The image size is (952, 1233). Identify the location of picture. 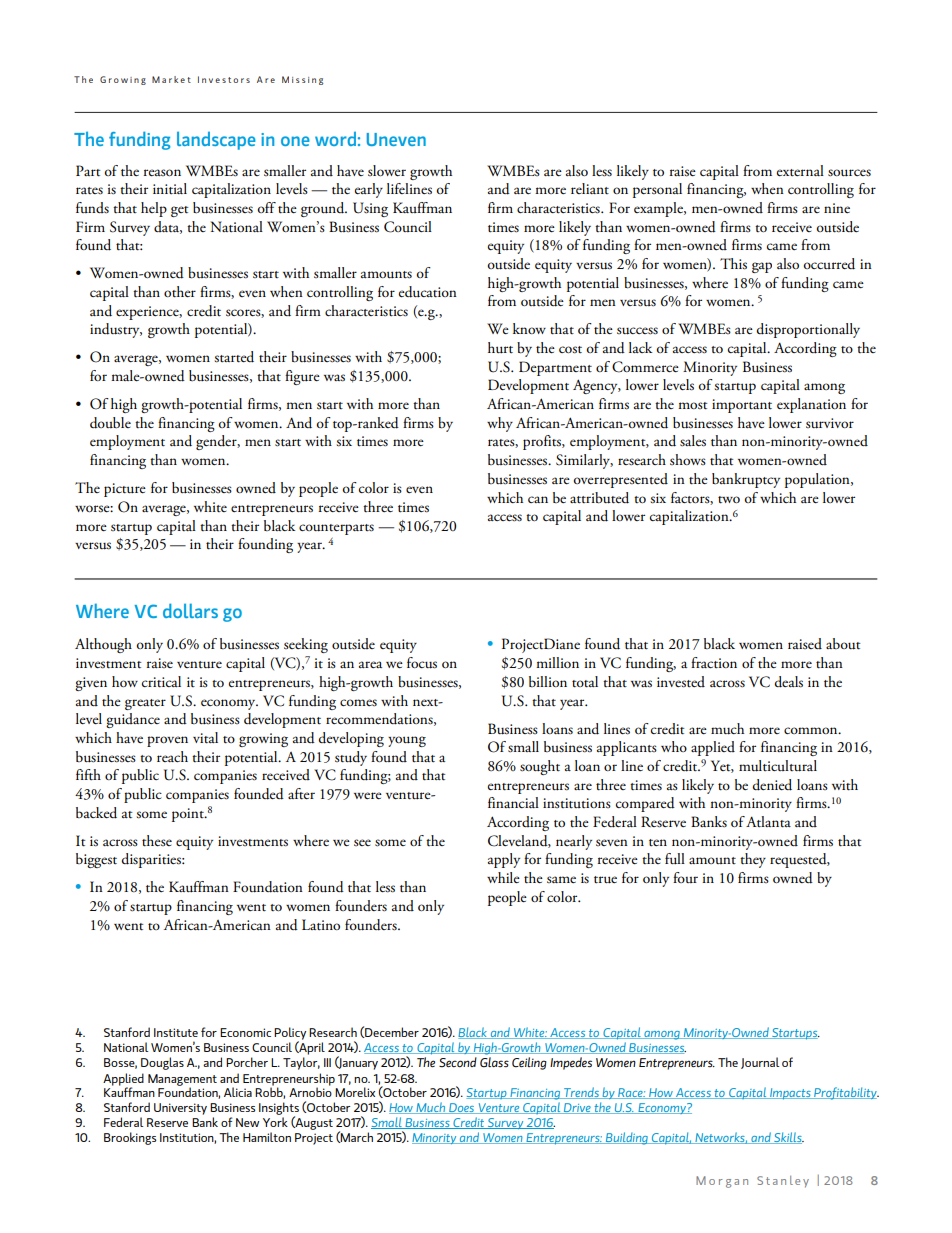
(125, 490).
